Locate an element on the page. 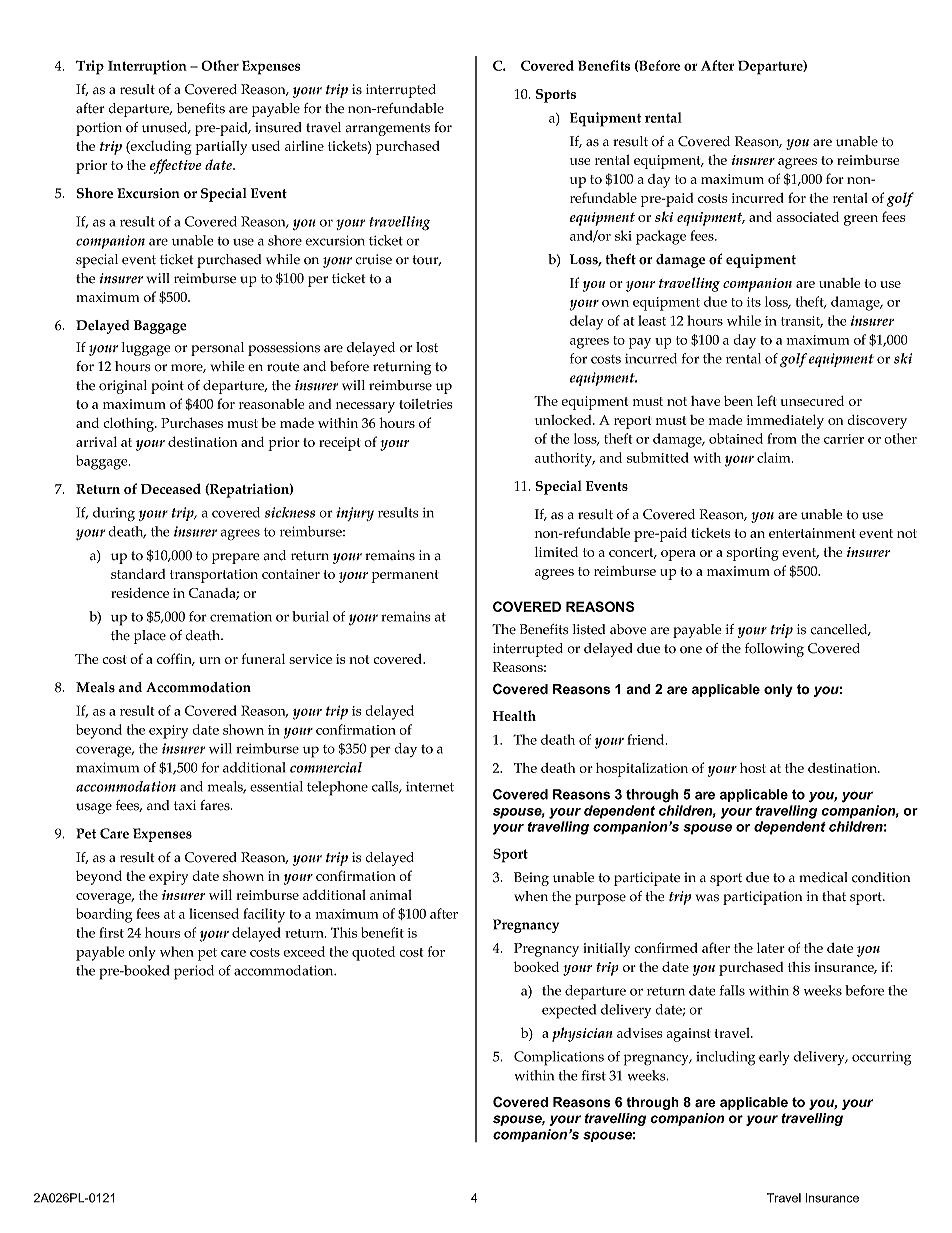  Health is located at coordinates (514, 715).
